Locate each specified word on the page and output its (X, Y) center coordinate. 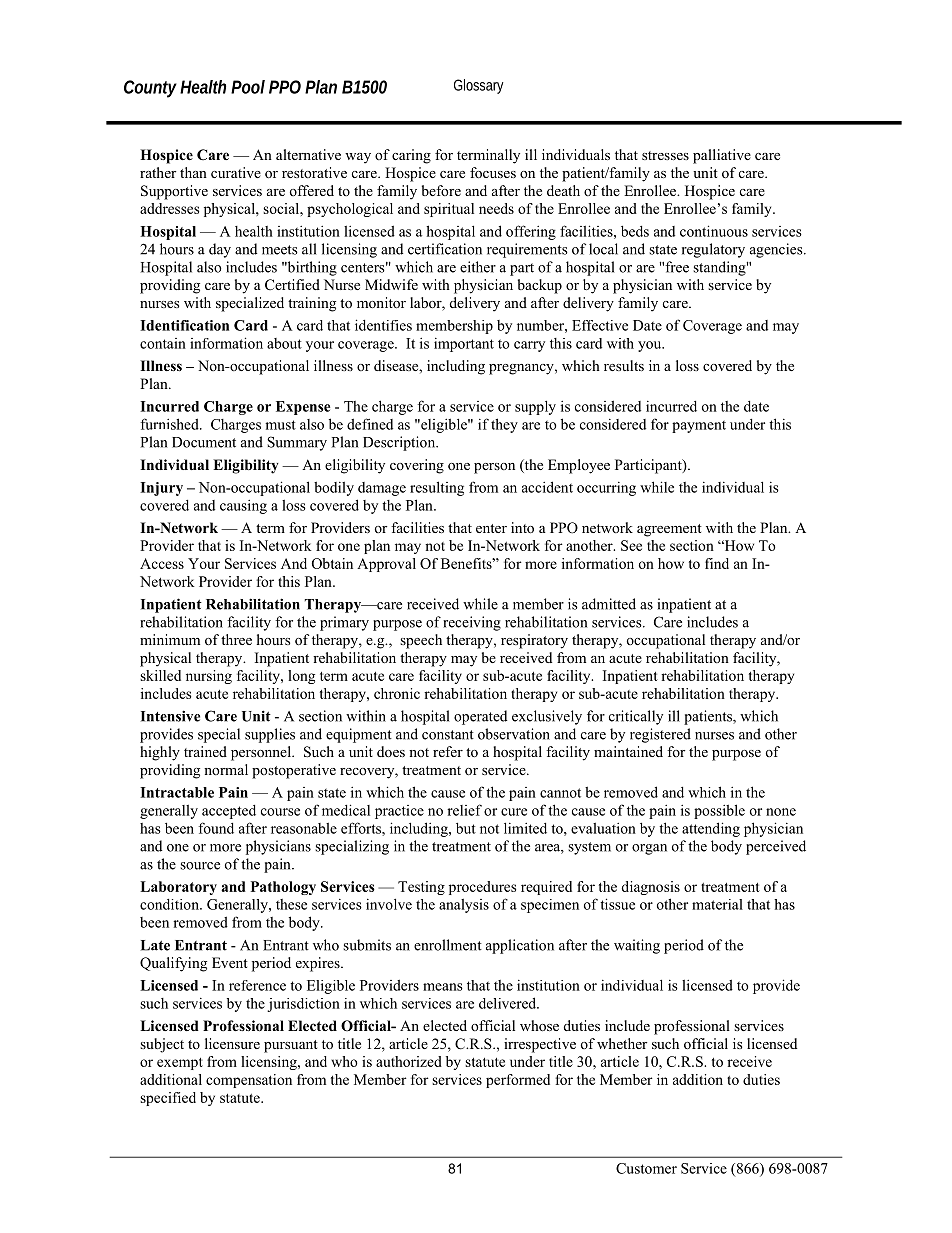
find (717, 563)
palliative (722, 156)
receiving (472, 623)
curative (236, 172)
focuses (493, 173)
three (236, 639)
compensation (249, 1081)
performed (518, 1081)
